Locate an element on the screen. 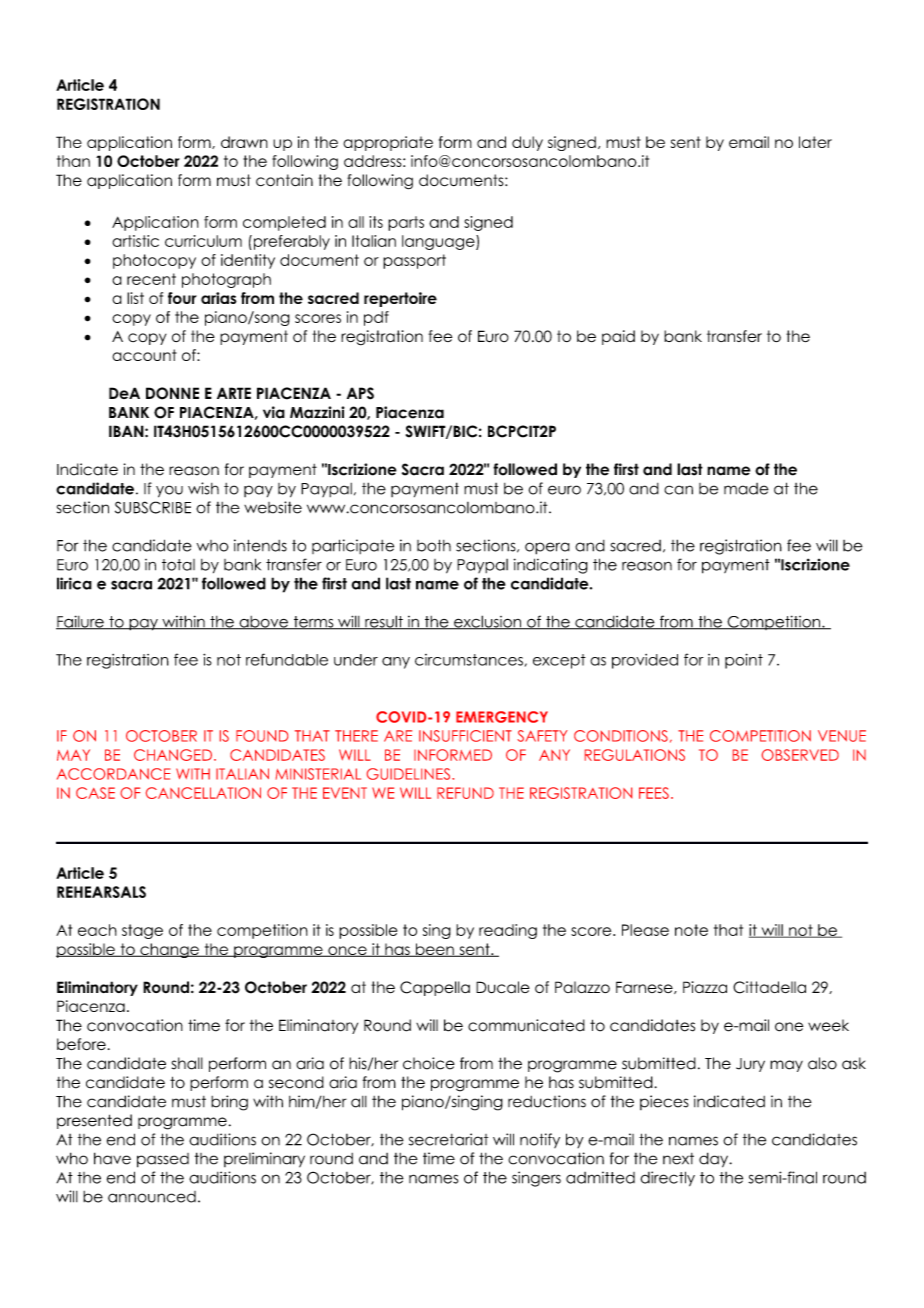  drawn is located at coordinates (244, 142).
